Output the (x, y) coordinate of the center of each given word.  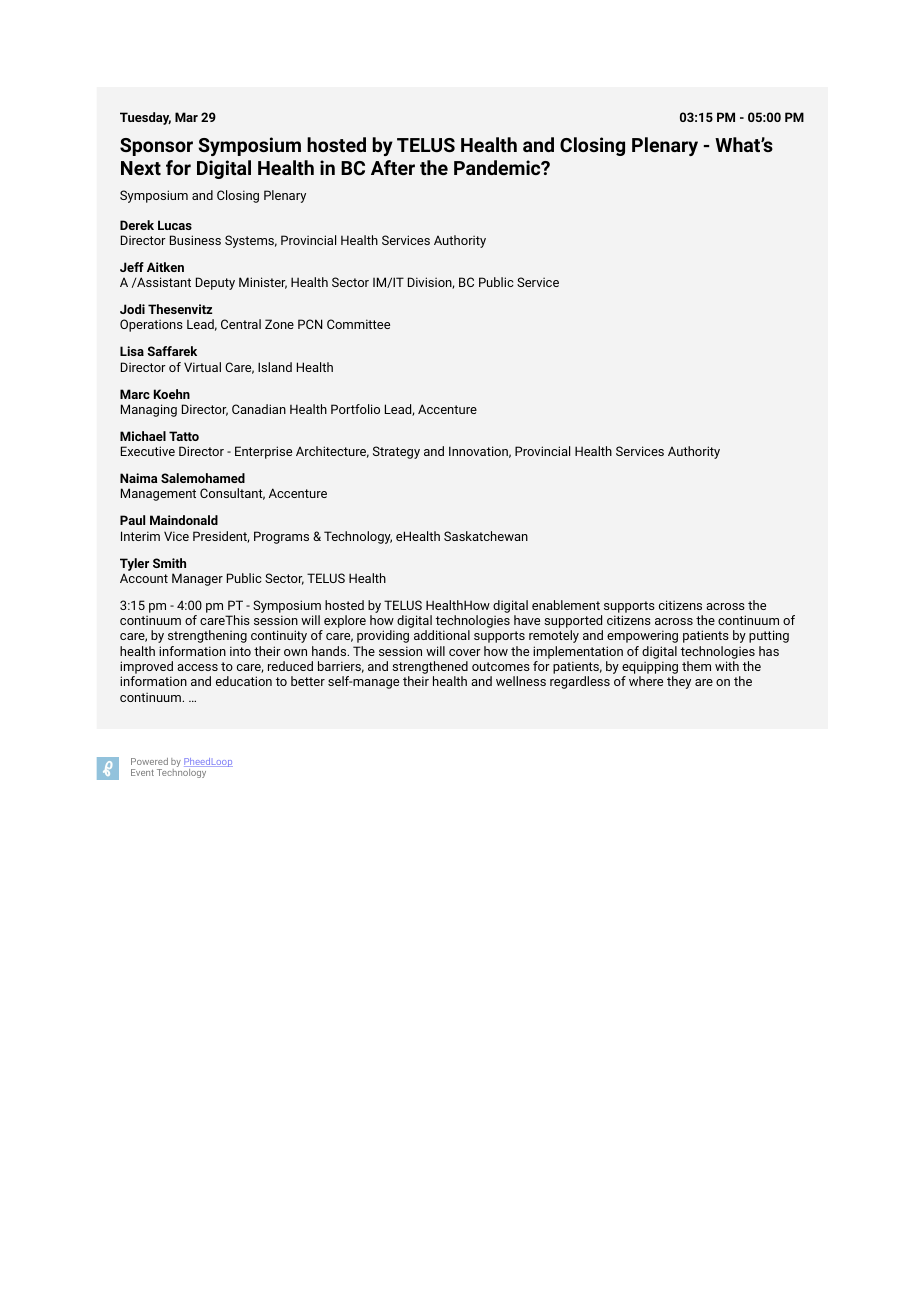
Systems (251, 241)
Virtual (202, 367)
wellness (521, 681)
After (393, 167)
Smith (169, 563)
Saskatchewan (486, 536)
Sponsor (156, 147)
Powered (149, 761)
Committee (358, 324)
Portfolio (355, 409)
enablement (566, 605)
